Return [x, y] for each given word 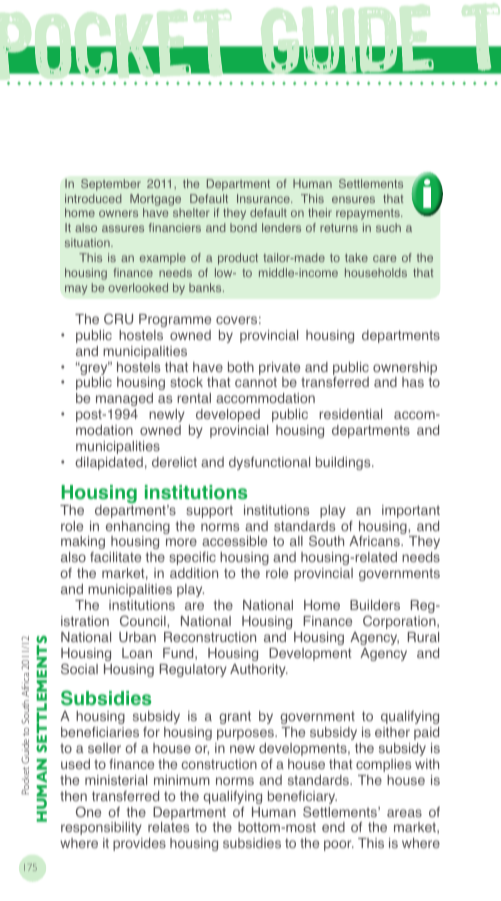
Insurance [264, 198]
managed [124, 399]
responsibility [101, 828]
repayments [369, 214]
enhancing [138, 529]
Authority [259, 670]
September [111, 185]
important [411, 511]
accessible [234, 541]
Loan [137, 653]
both [241, 367]
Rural [423, 637]
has [413, 382]
